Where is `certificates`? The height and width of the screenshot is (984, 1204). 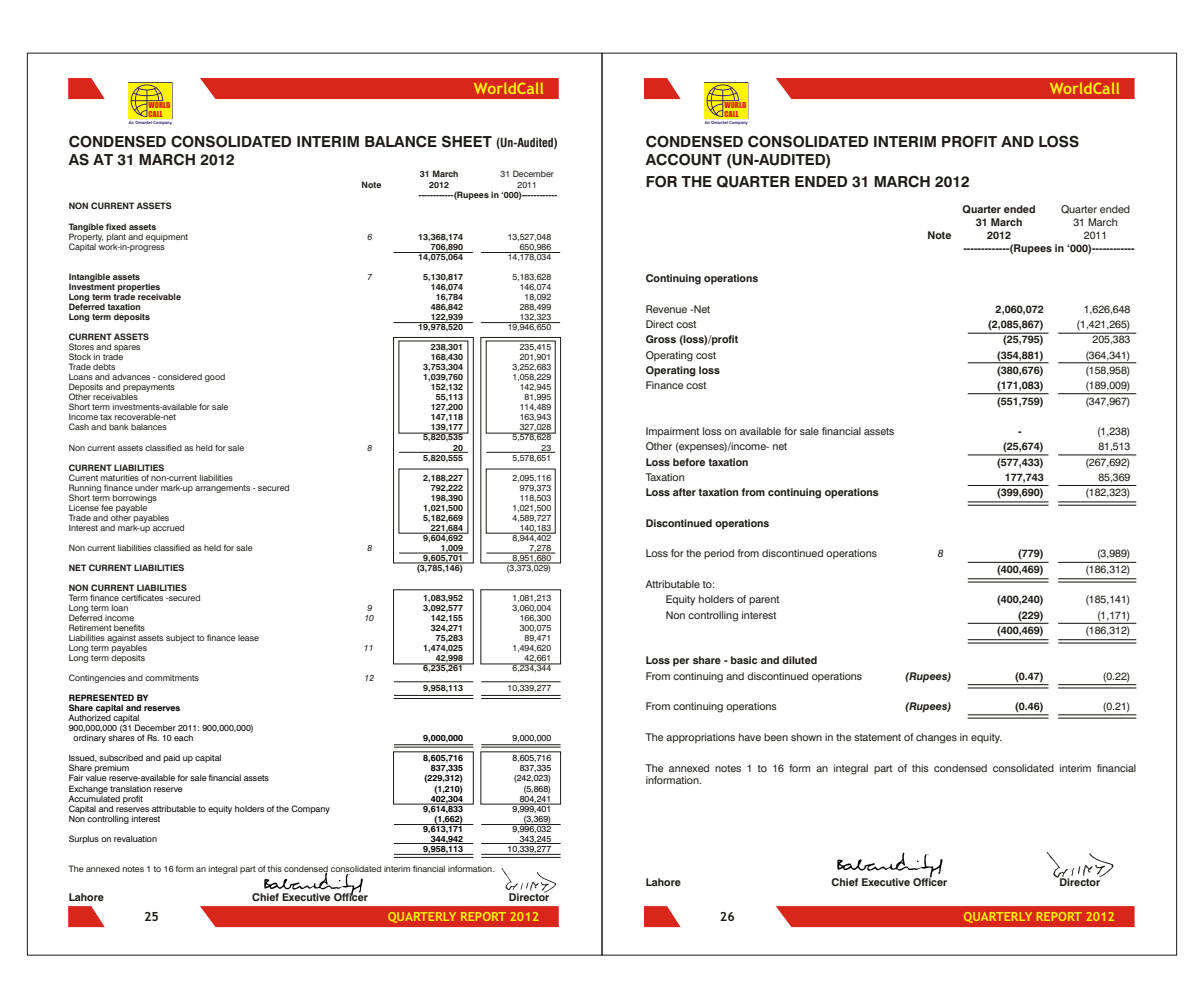
certificates is located at coordinates (142, 597).
